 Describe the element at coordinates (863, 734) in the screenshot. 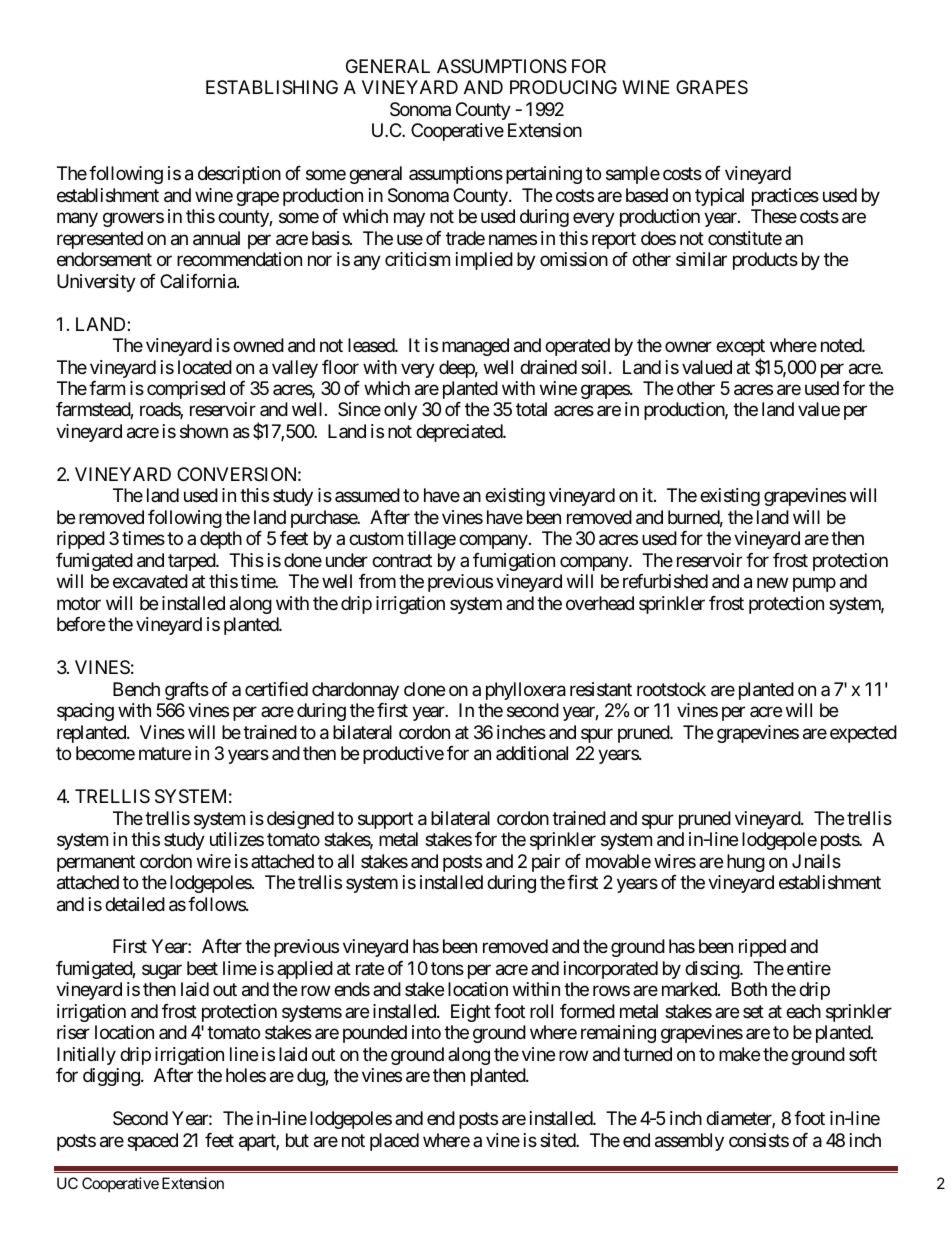

I see `expected` at that location.
